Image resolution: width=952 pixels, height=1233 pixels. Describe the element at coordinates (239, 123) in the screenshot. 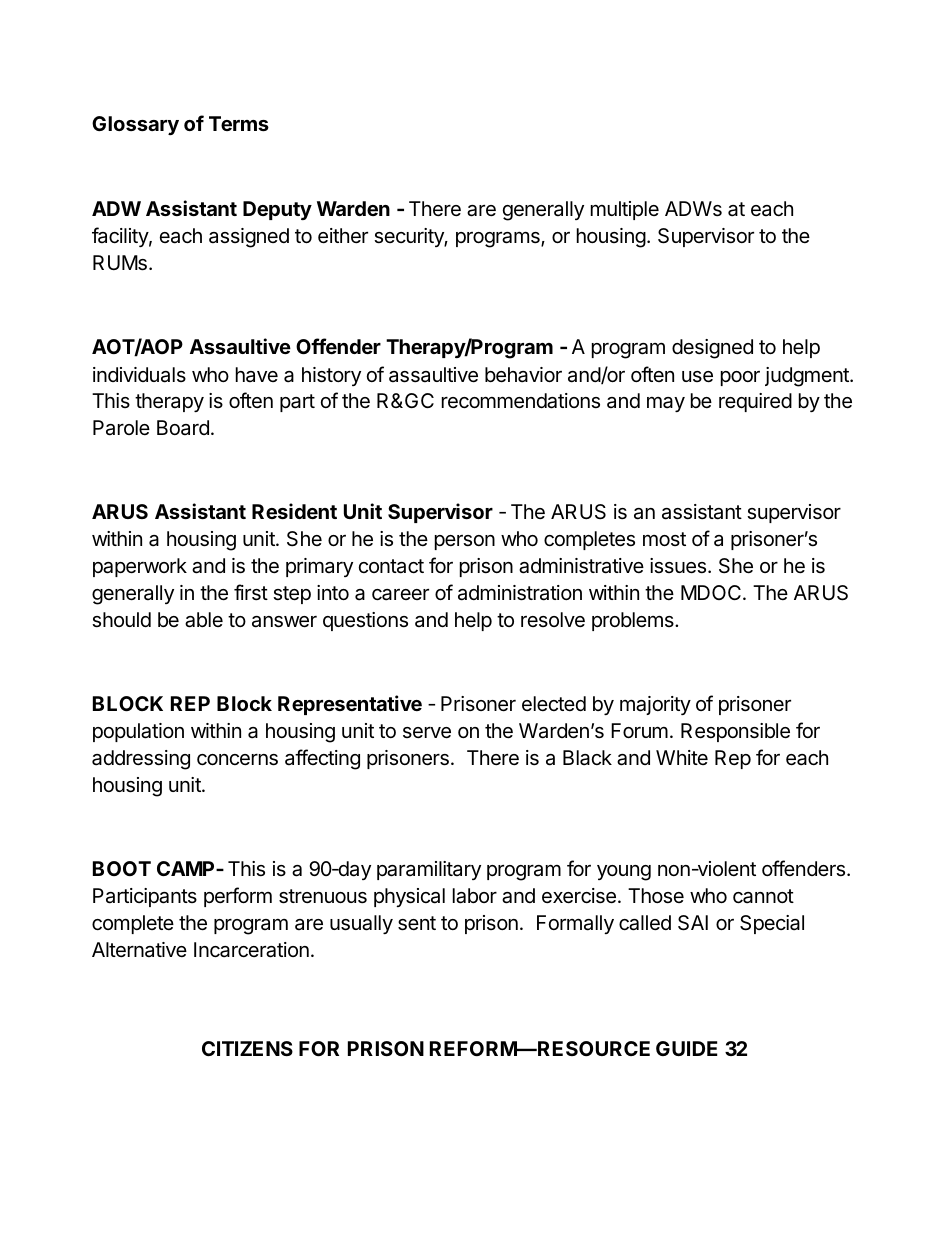

I see `Terms` at that location.
